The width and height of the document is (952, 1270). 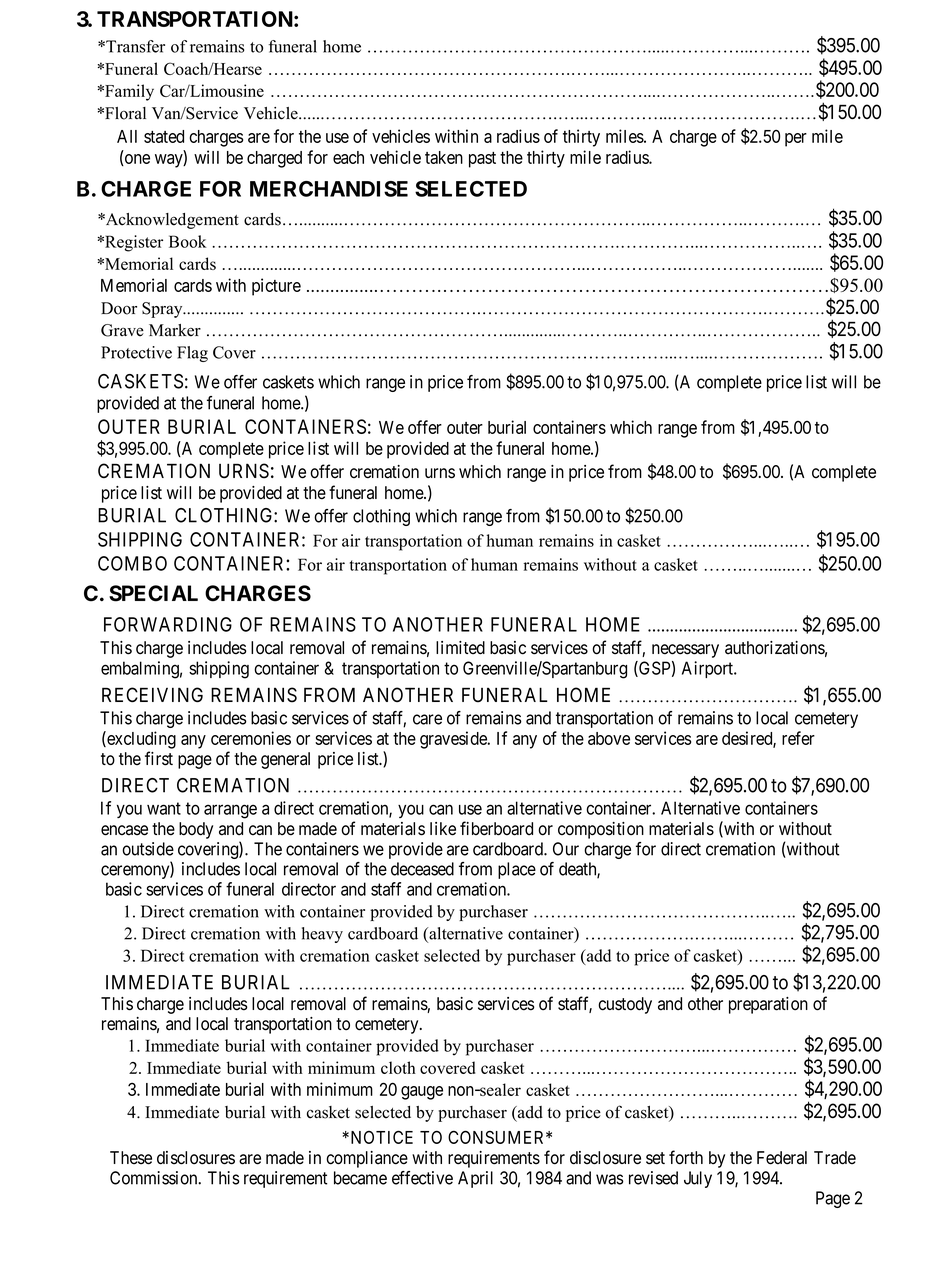 What do you see at coordinates (685, 651) in the document?
I see `necessary` at bounding box center [685, 651].
